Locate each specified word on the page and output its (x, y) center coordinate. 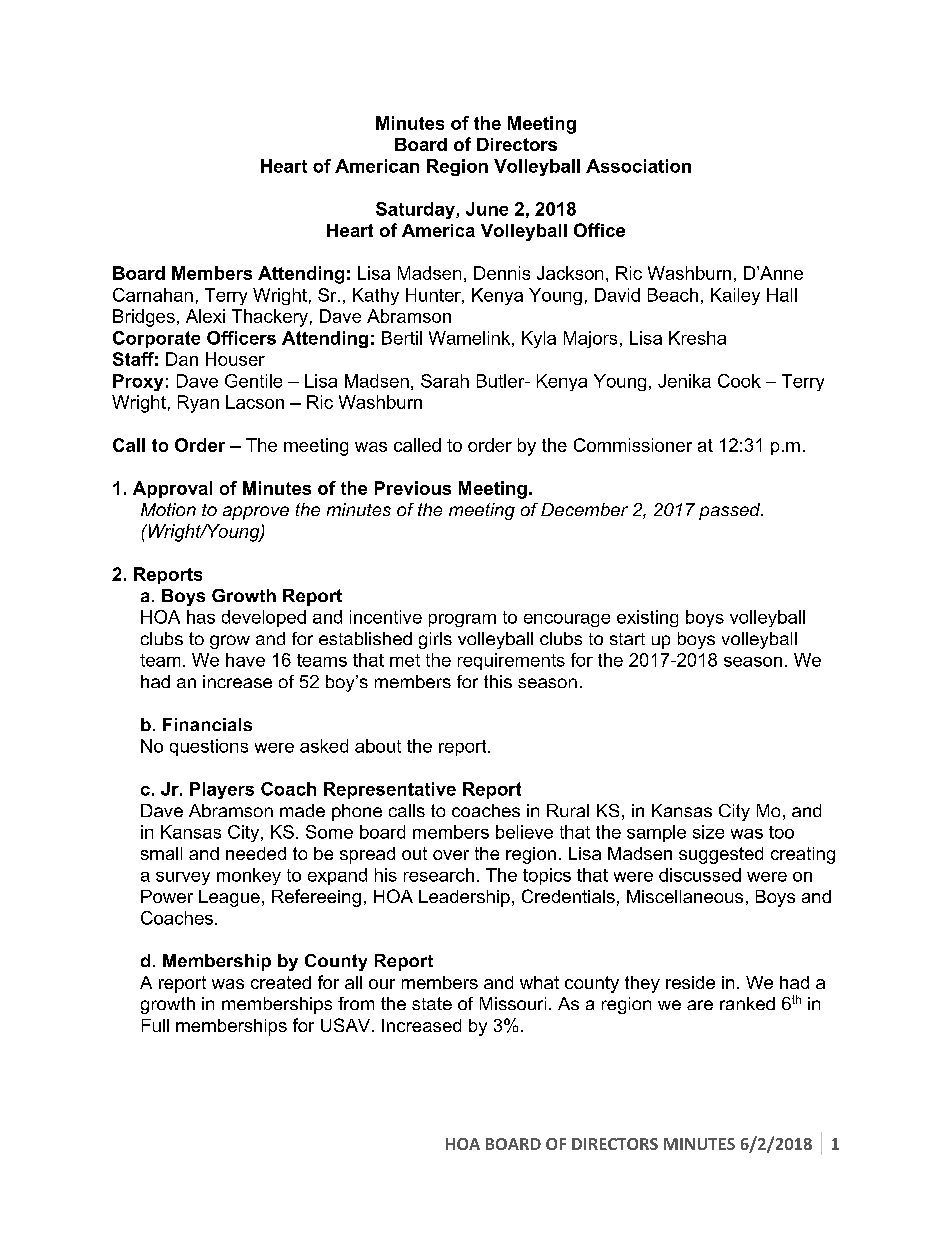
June (487, 209)
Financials (207, 724)
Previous (413, 488)
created (281, 982)
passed (731, 511)
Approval (172, 489)
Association (638, 166)
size (708, 832)
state (432, 1003)
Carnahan (153, 295)
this (498, 681)
